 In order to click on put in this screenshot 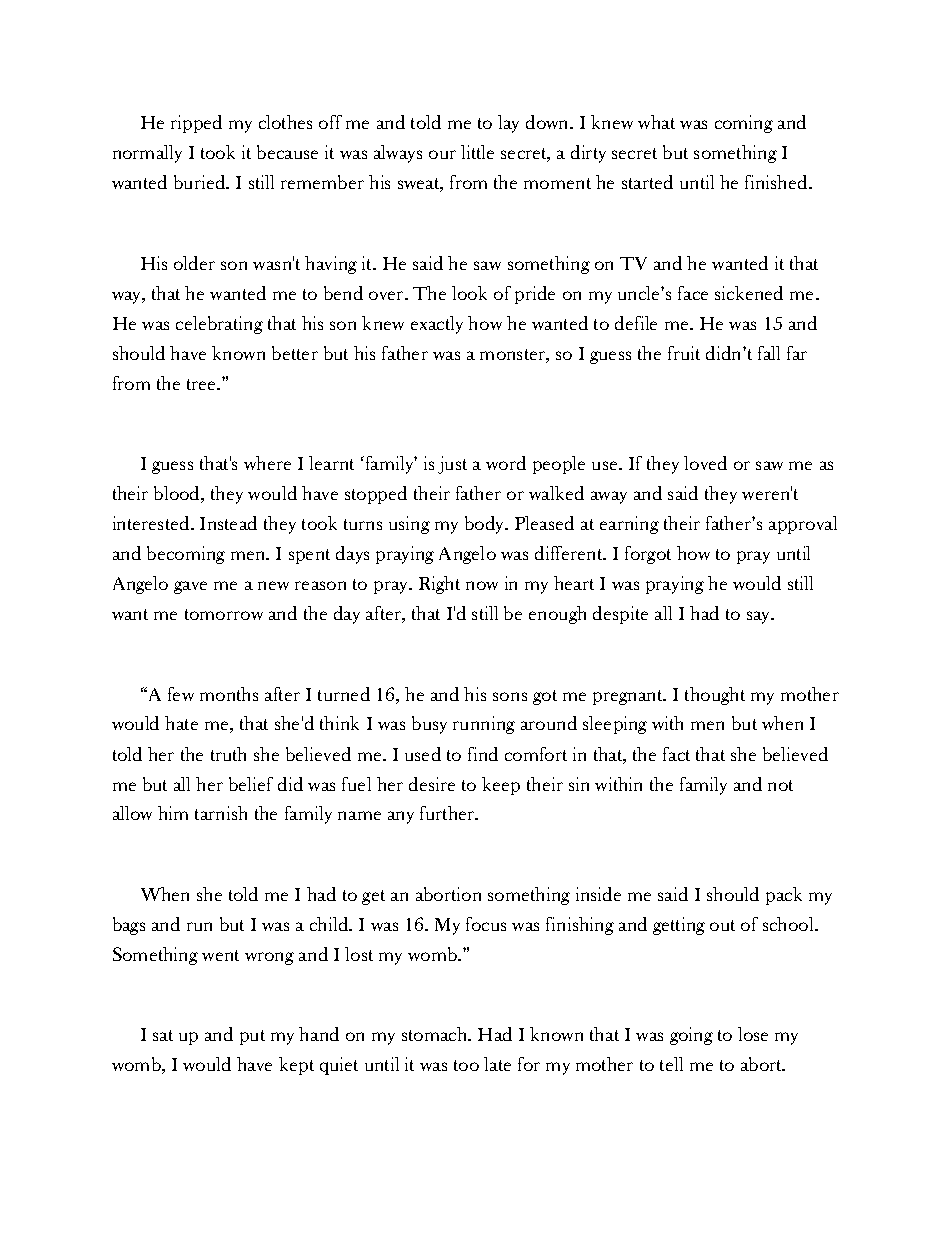, I will do `click(252, 1037)`.
